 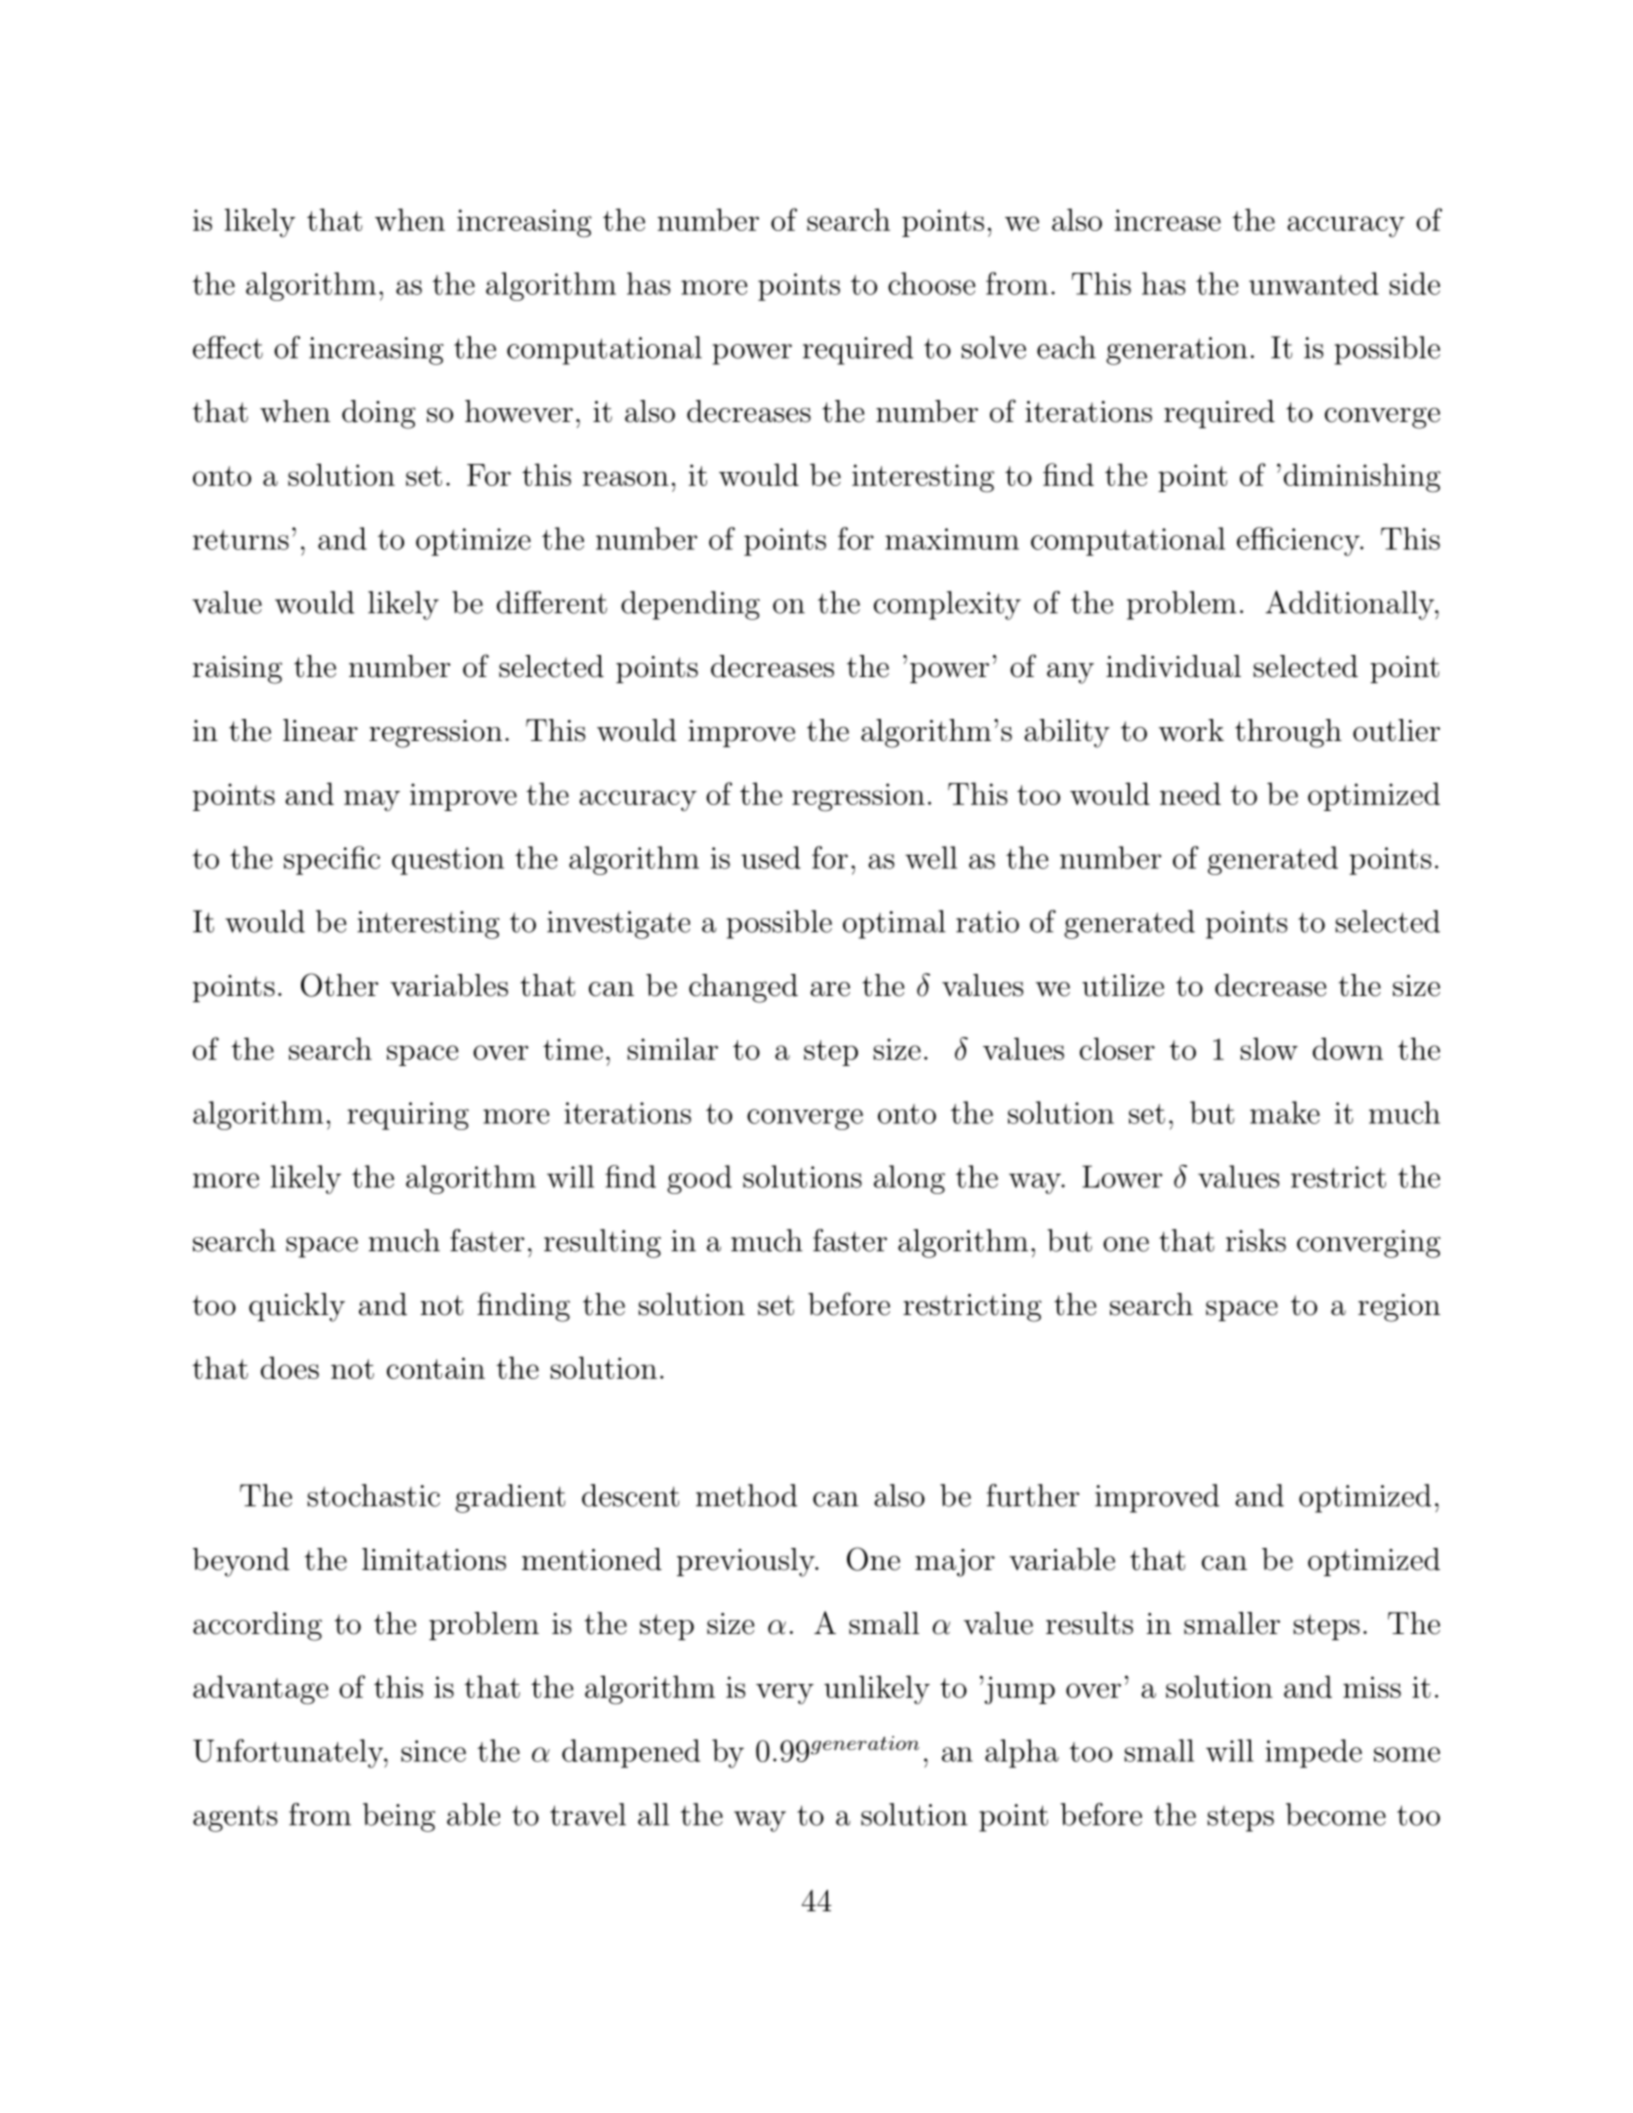 I want to click on Other, so click(x=339, y=985).
